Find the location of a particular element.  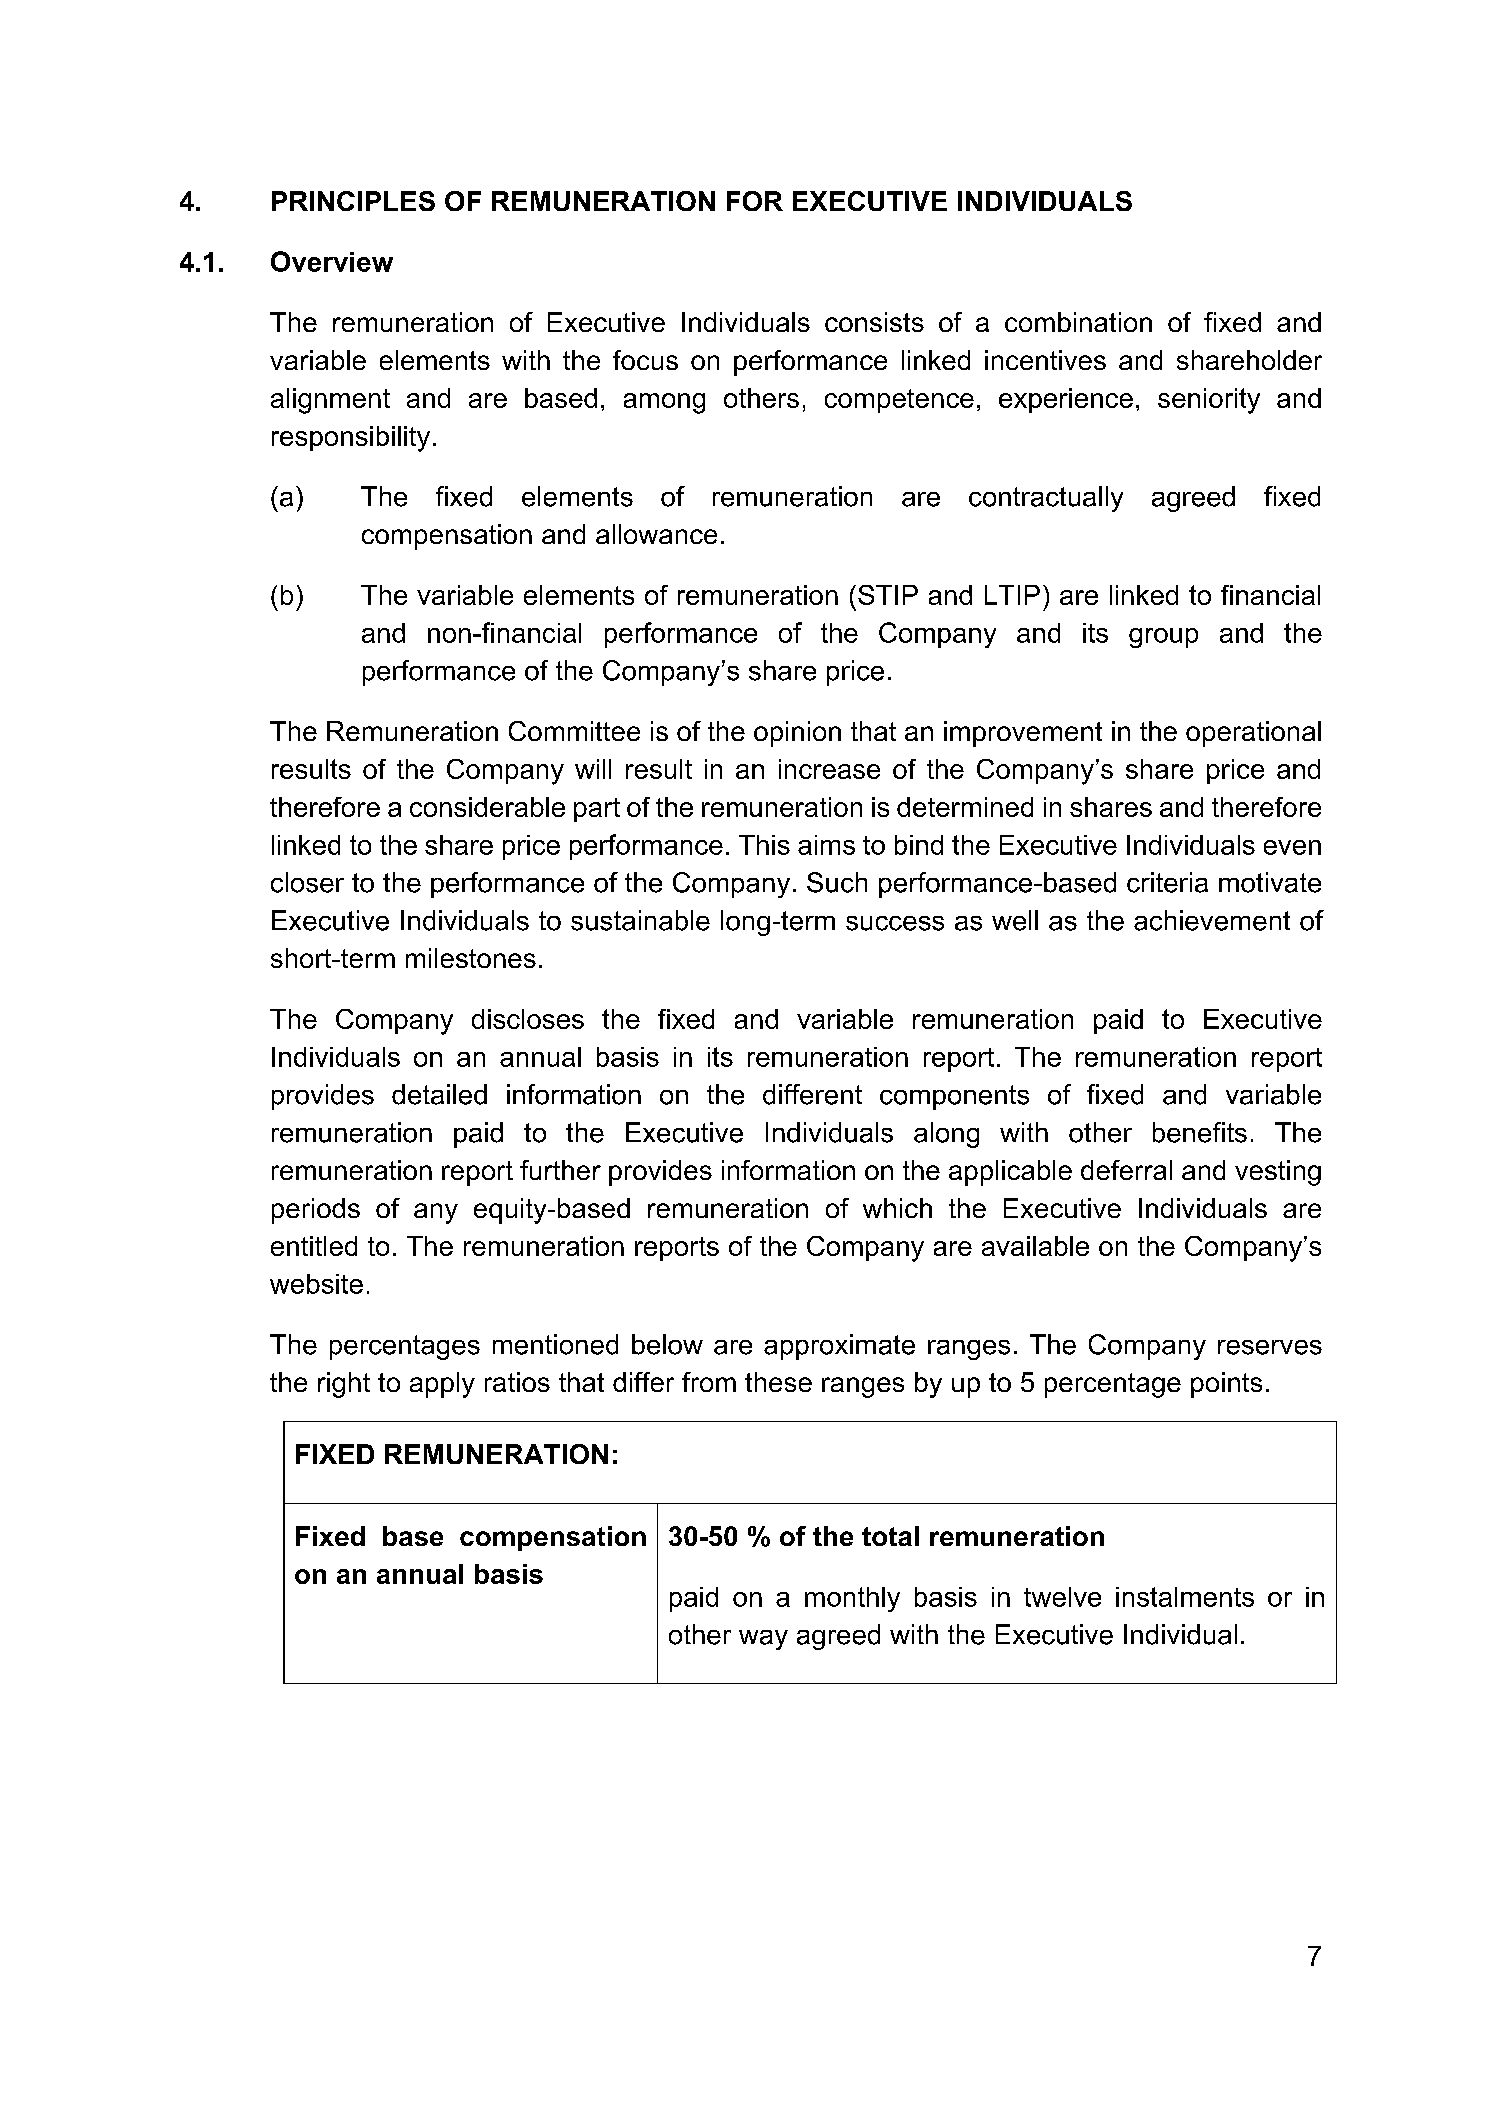

apply is located at coordinates (442, 1385).
